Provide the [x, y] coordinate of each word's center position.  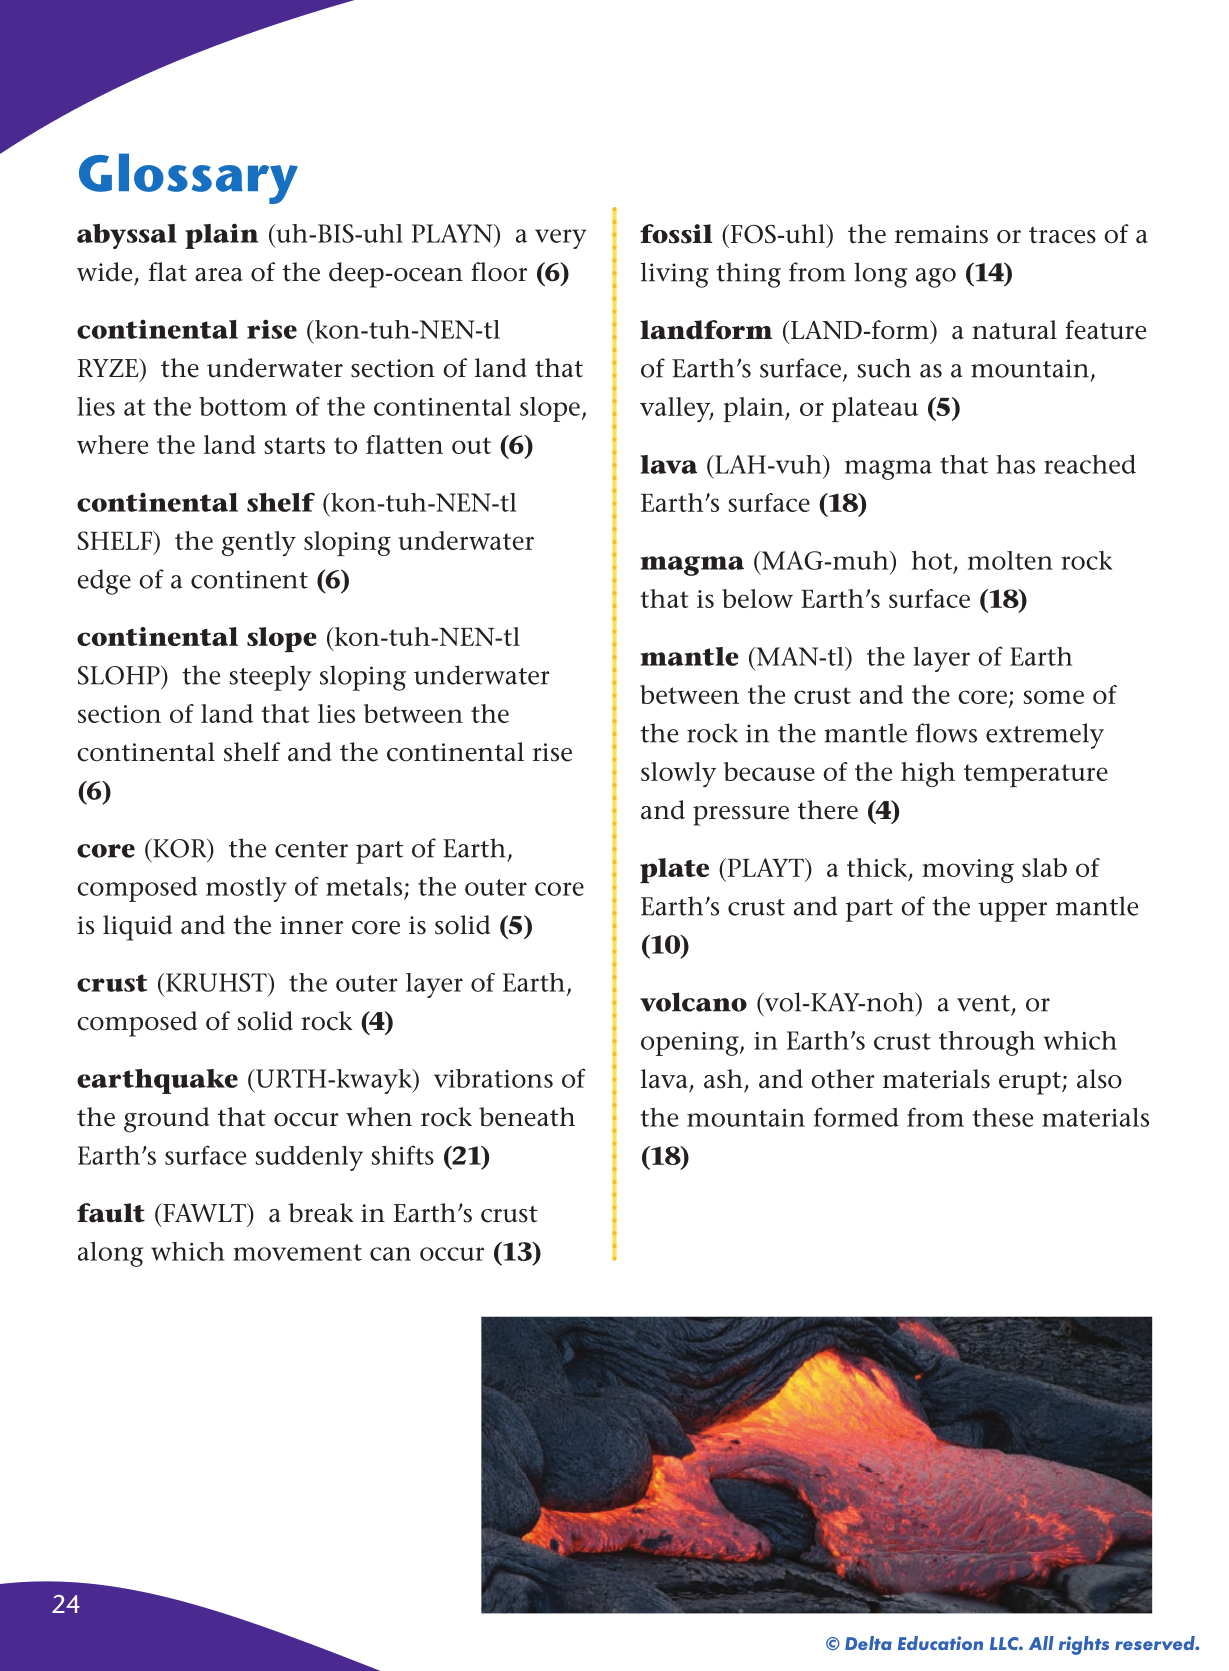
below [757, 598]
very [560, 239]
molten [1010, 560]
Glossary [188, 178]
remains [941, 234]
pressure [741, 816]
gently [259, 543]
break [320, 1213]
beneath [527, 1117]
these [1003, 1117]
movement [297, 1252]
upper [1012, 912]
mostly [246, 889]
